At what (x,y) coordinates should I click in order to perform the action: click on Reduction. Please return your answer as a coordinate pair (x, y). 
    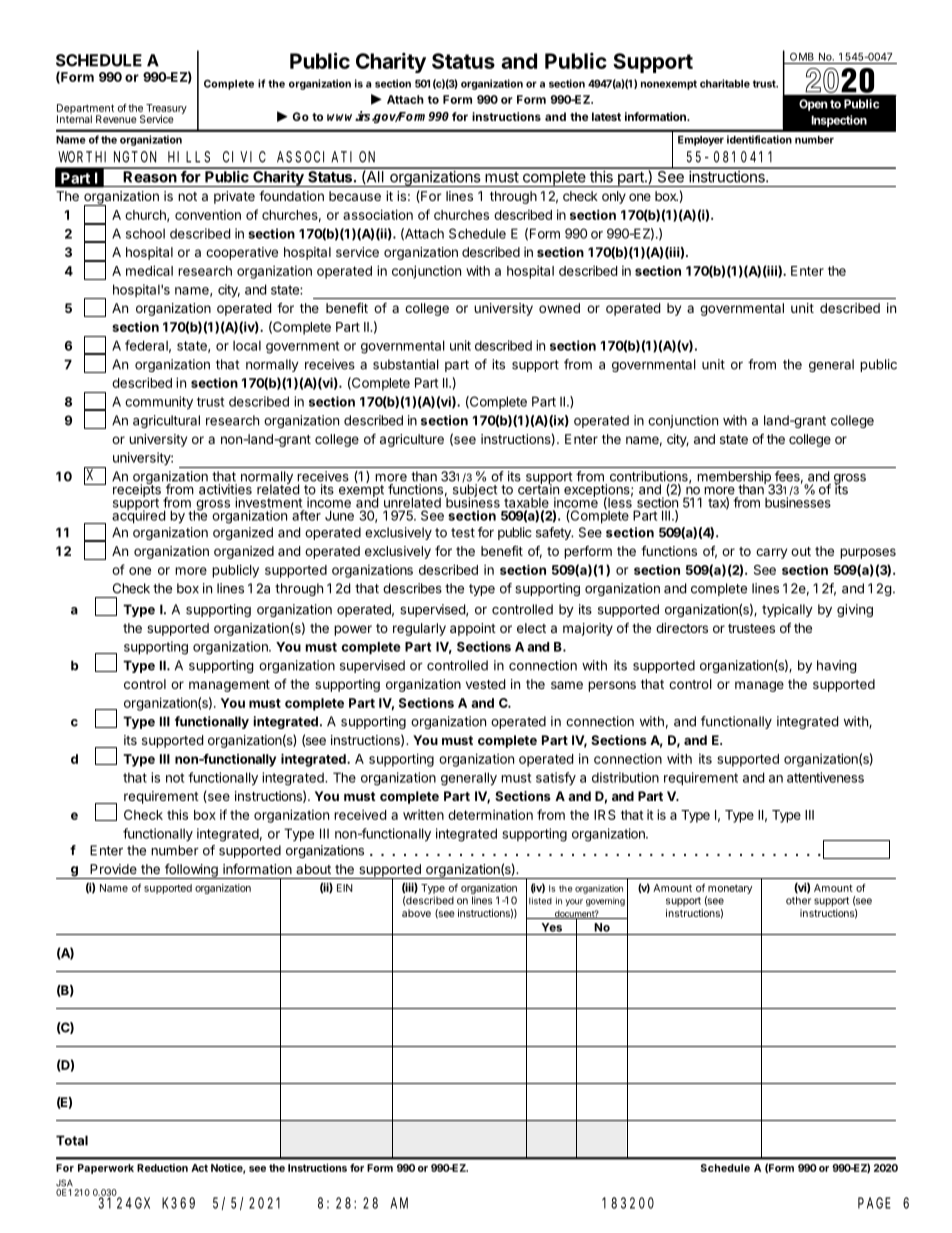
    Looking at the image, I should click on (162, 1168).
